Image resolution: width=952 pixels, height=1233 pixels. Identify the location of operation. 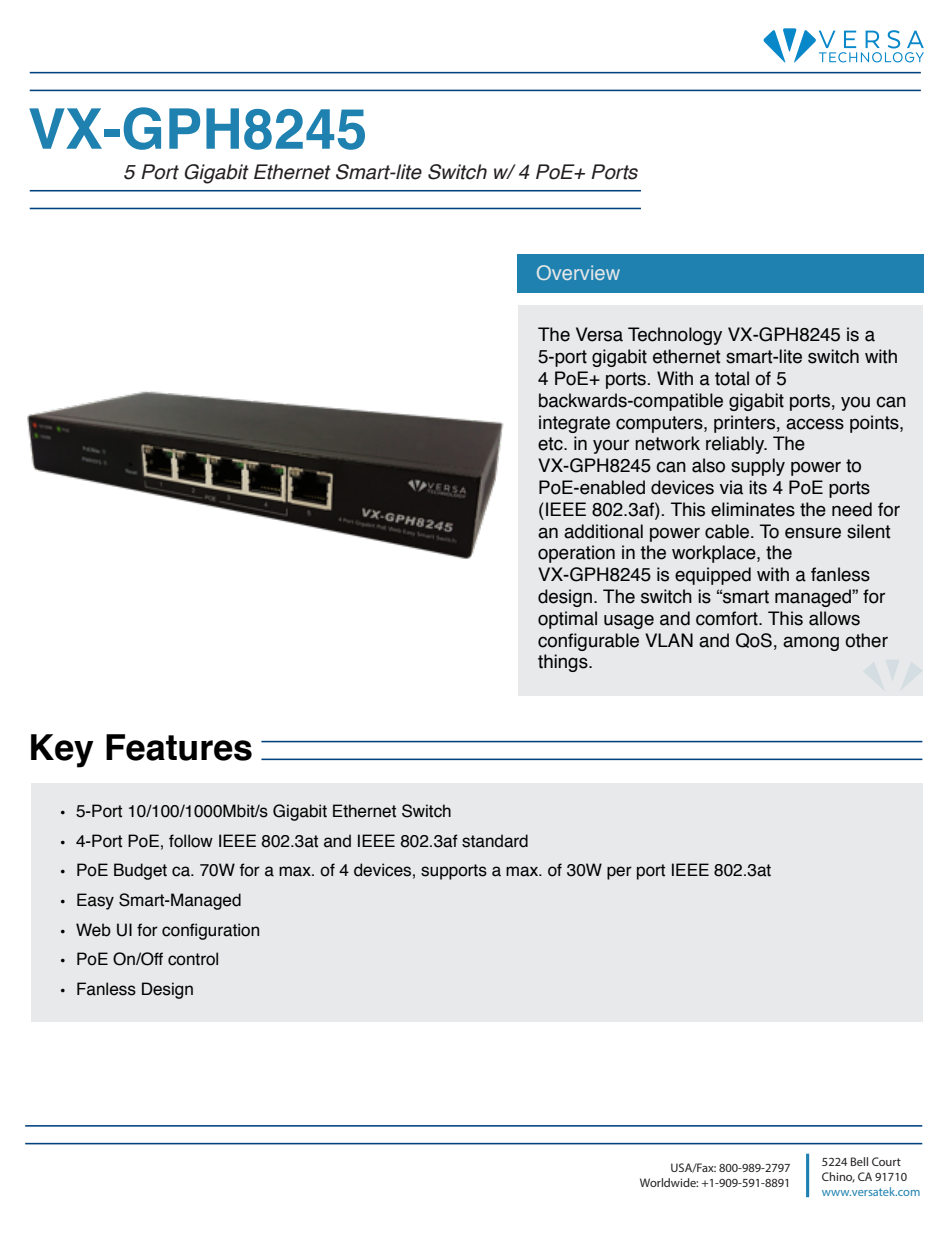
(576, 554).
